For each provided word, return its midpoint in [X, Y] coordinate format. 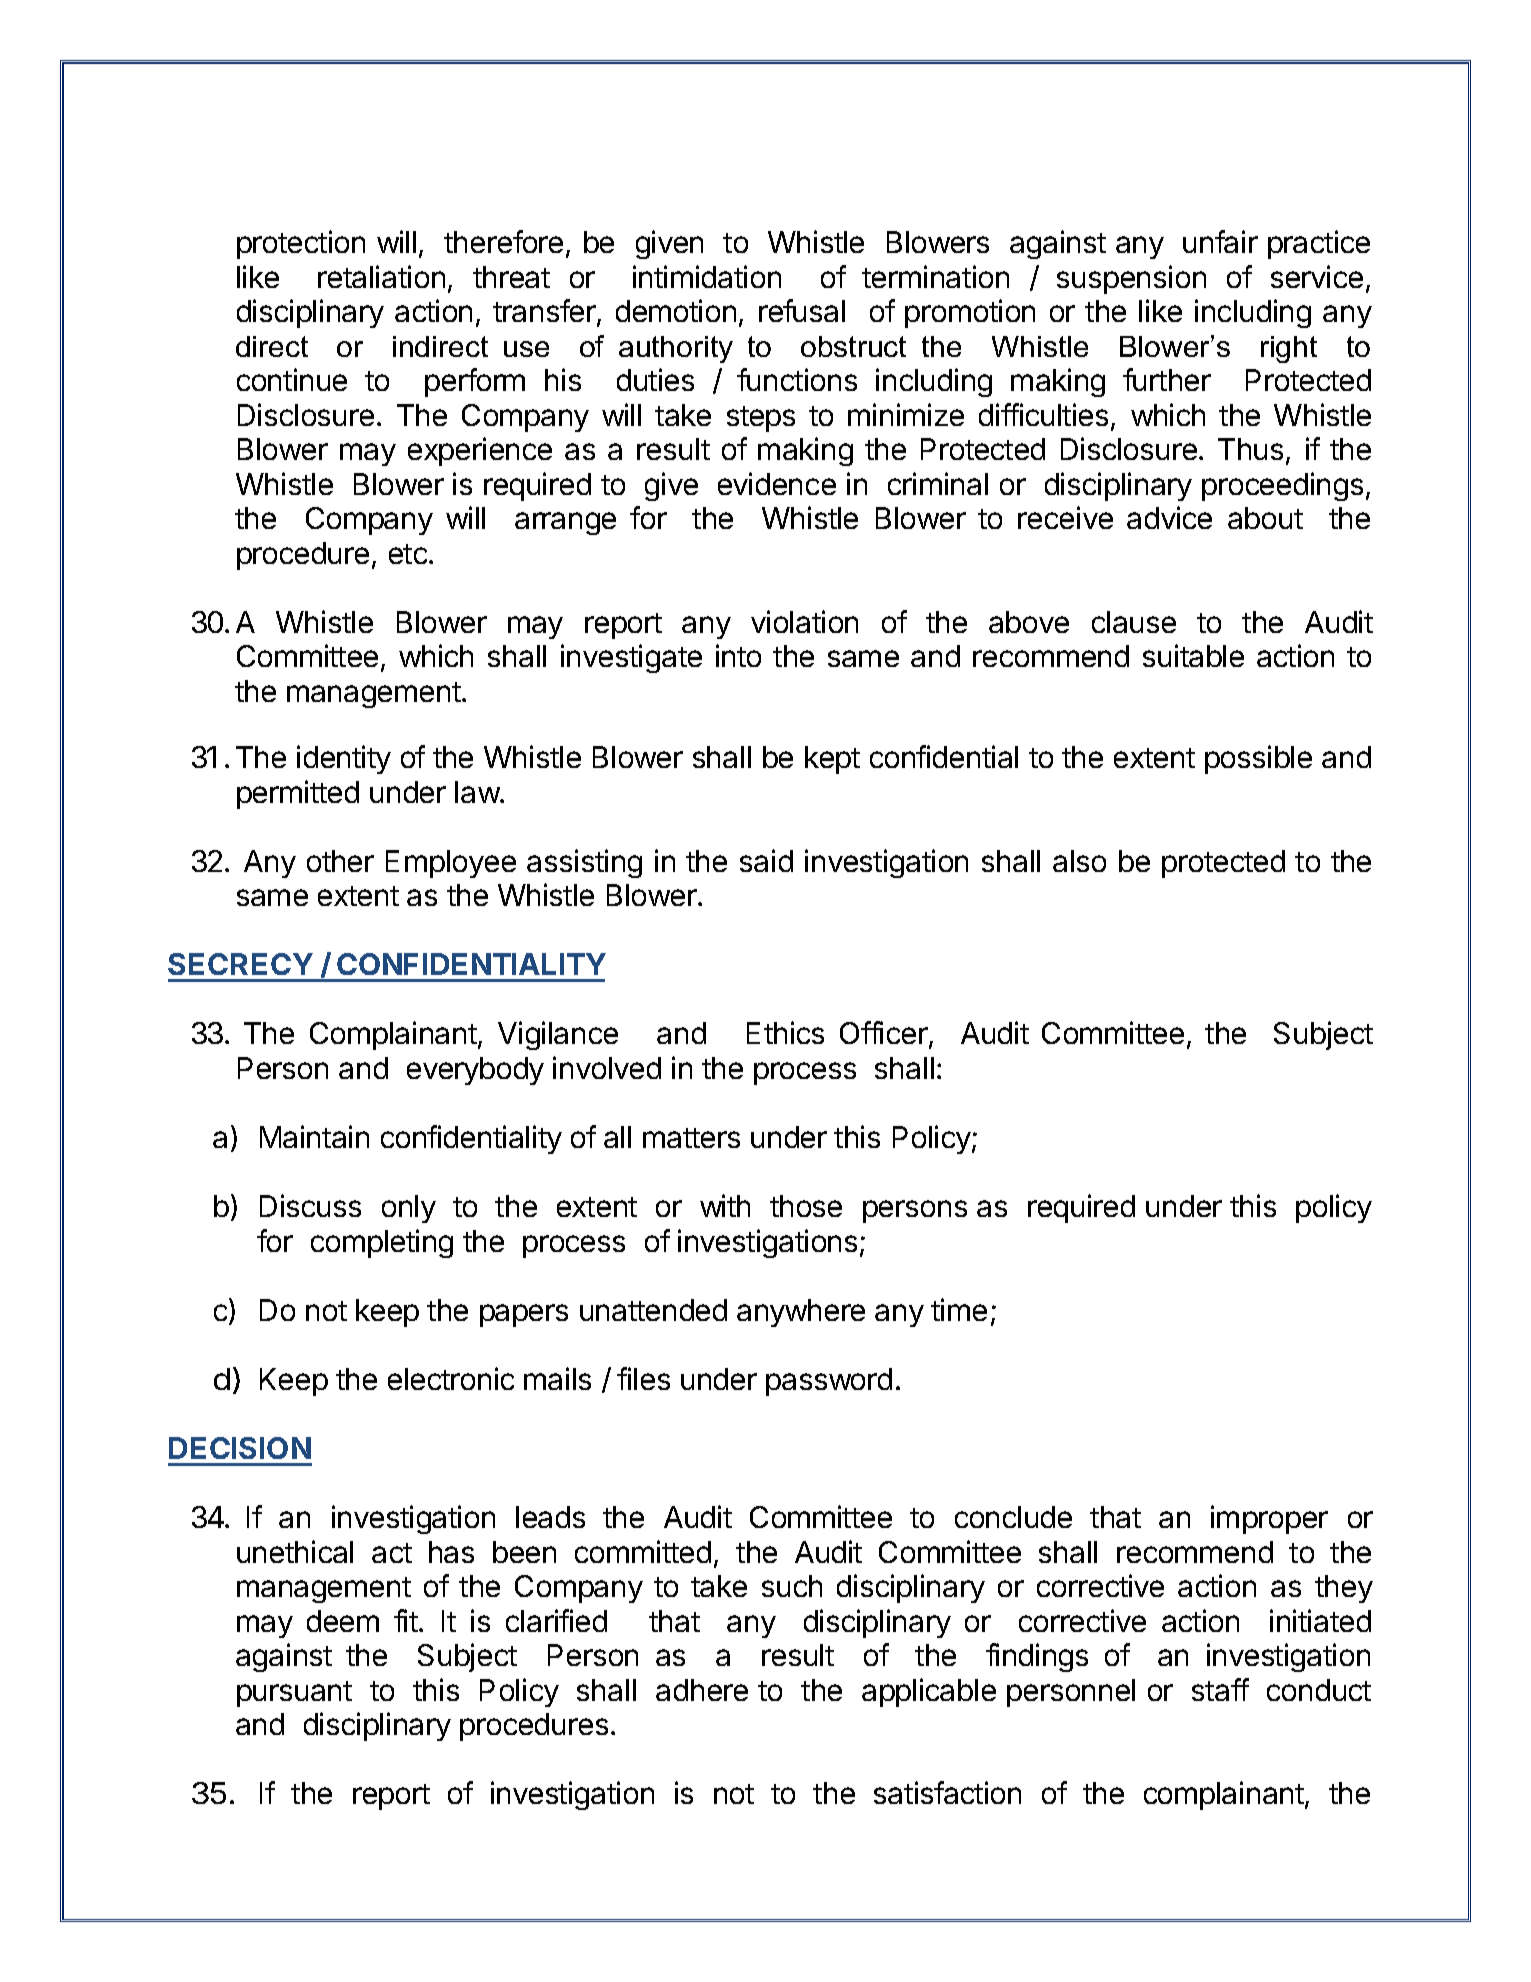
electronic [451, 1378]
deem [343, 1621]
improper [1269, 1519]
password [829, 1382]
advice [1169, 517]
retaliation [381, 276]
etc [408, 554]
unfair [1220, 241]
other [340, 861]
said [766, 860]
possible [1258, 759]
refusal [802, 310]
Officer [885, 1034]
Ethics [785, 1032]
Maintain [314, 1136]
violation [804, 621]
